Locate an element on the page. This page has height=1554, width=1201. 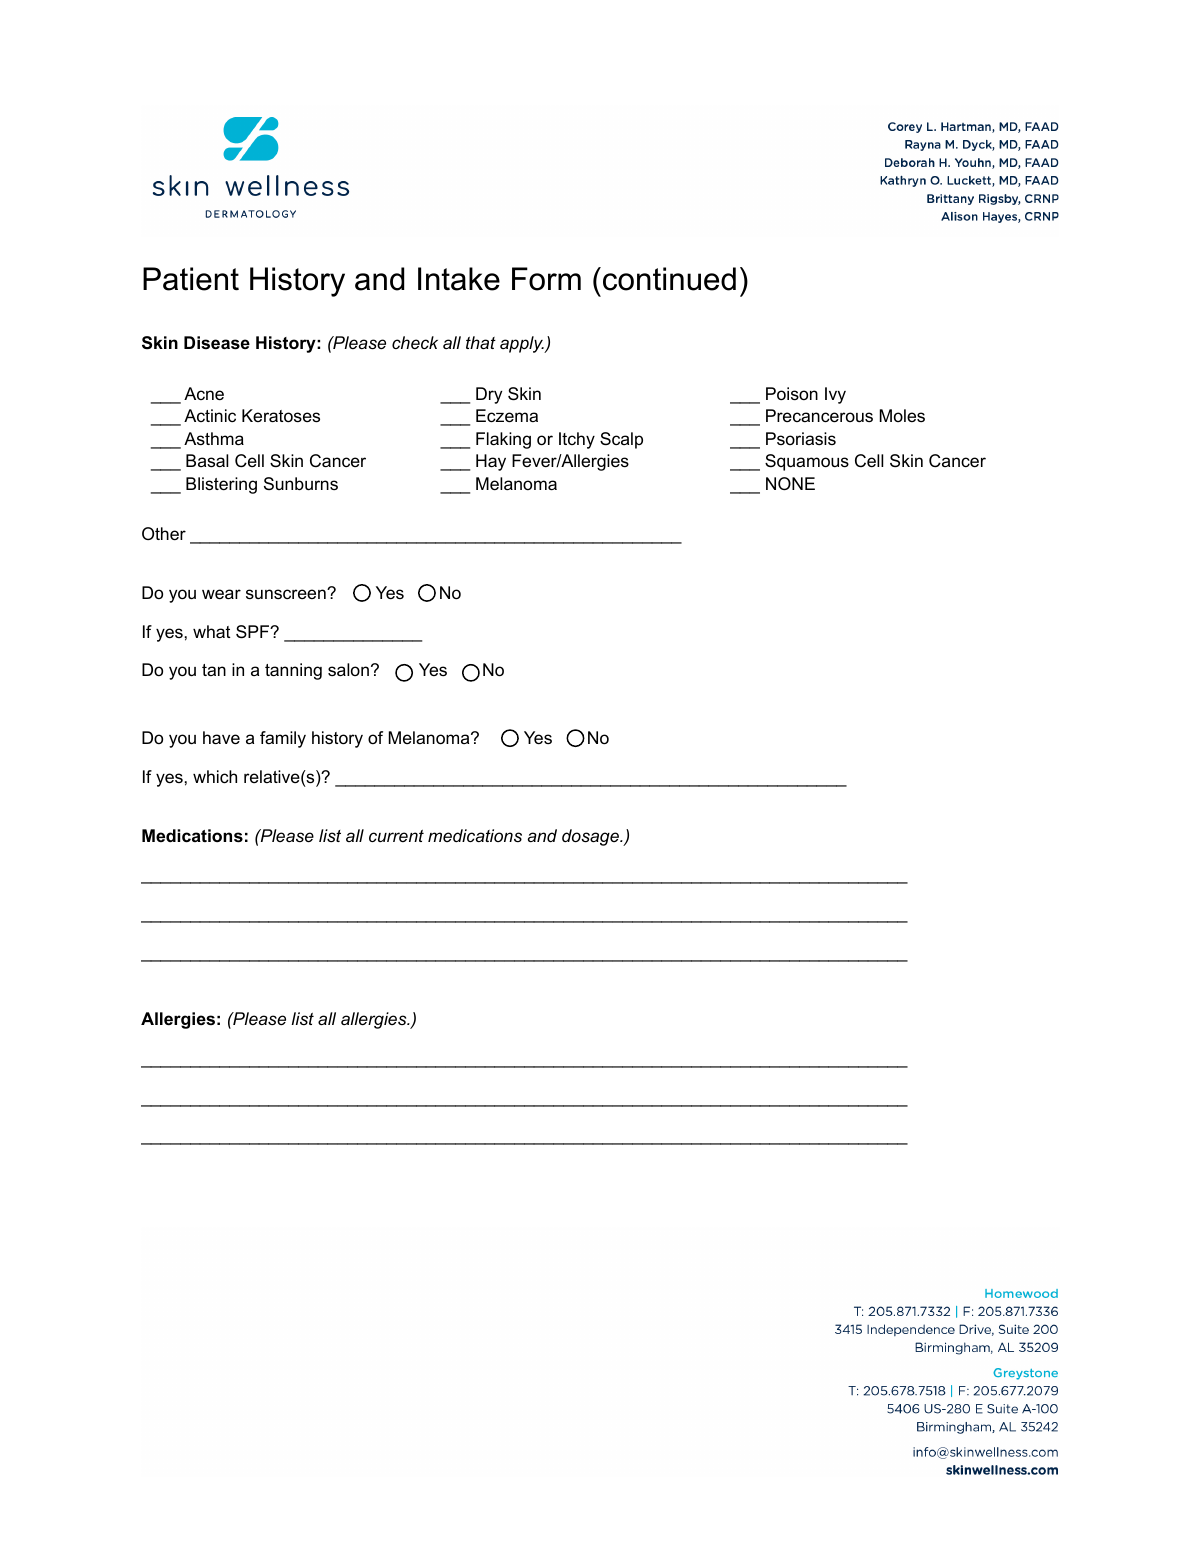
dosage is located at coordinates (591, 837).
